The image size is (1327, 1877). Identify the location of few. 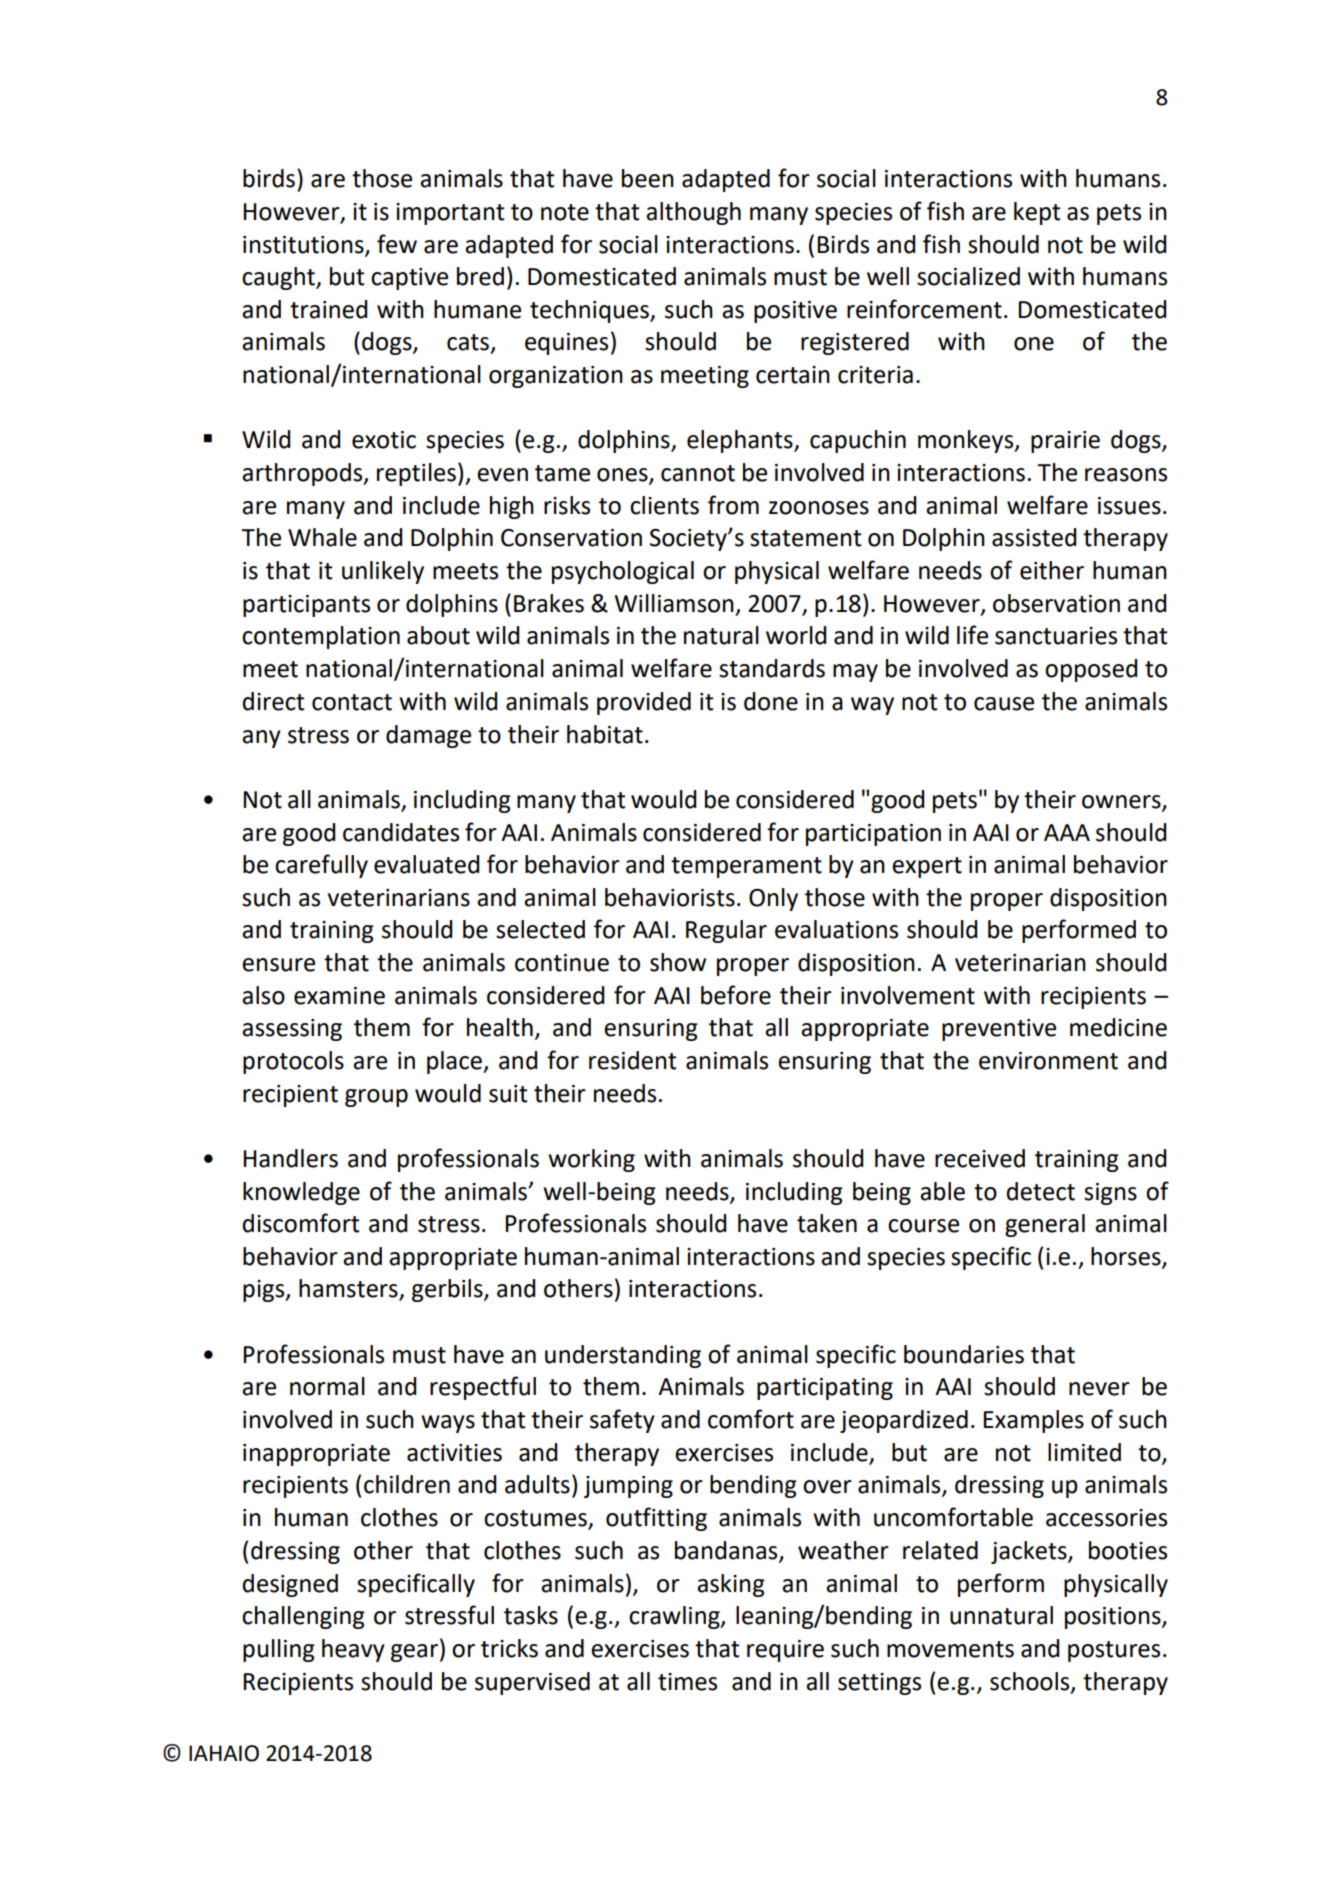
(397, 244).
